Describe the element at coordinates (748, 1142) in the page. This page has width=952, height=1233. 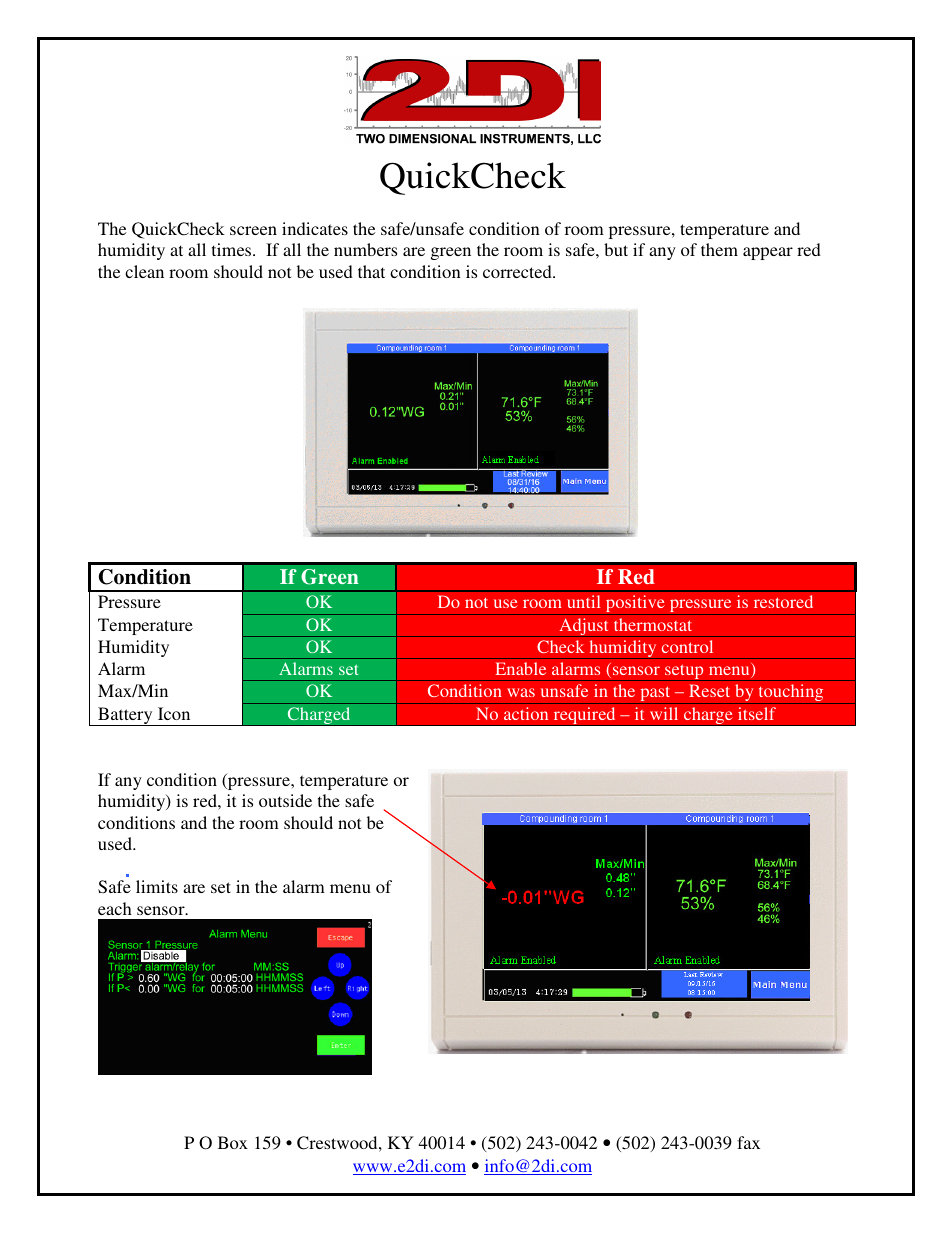
I see `fax` at that location.
